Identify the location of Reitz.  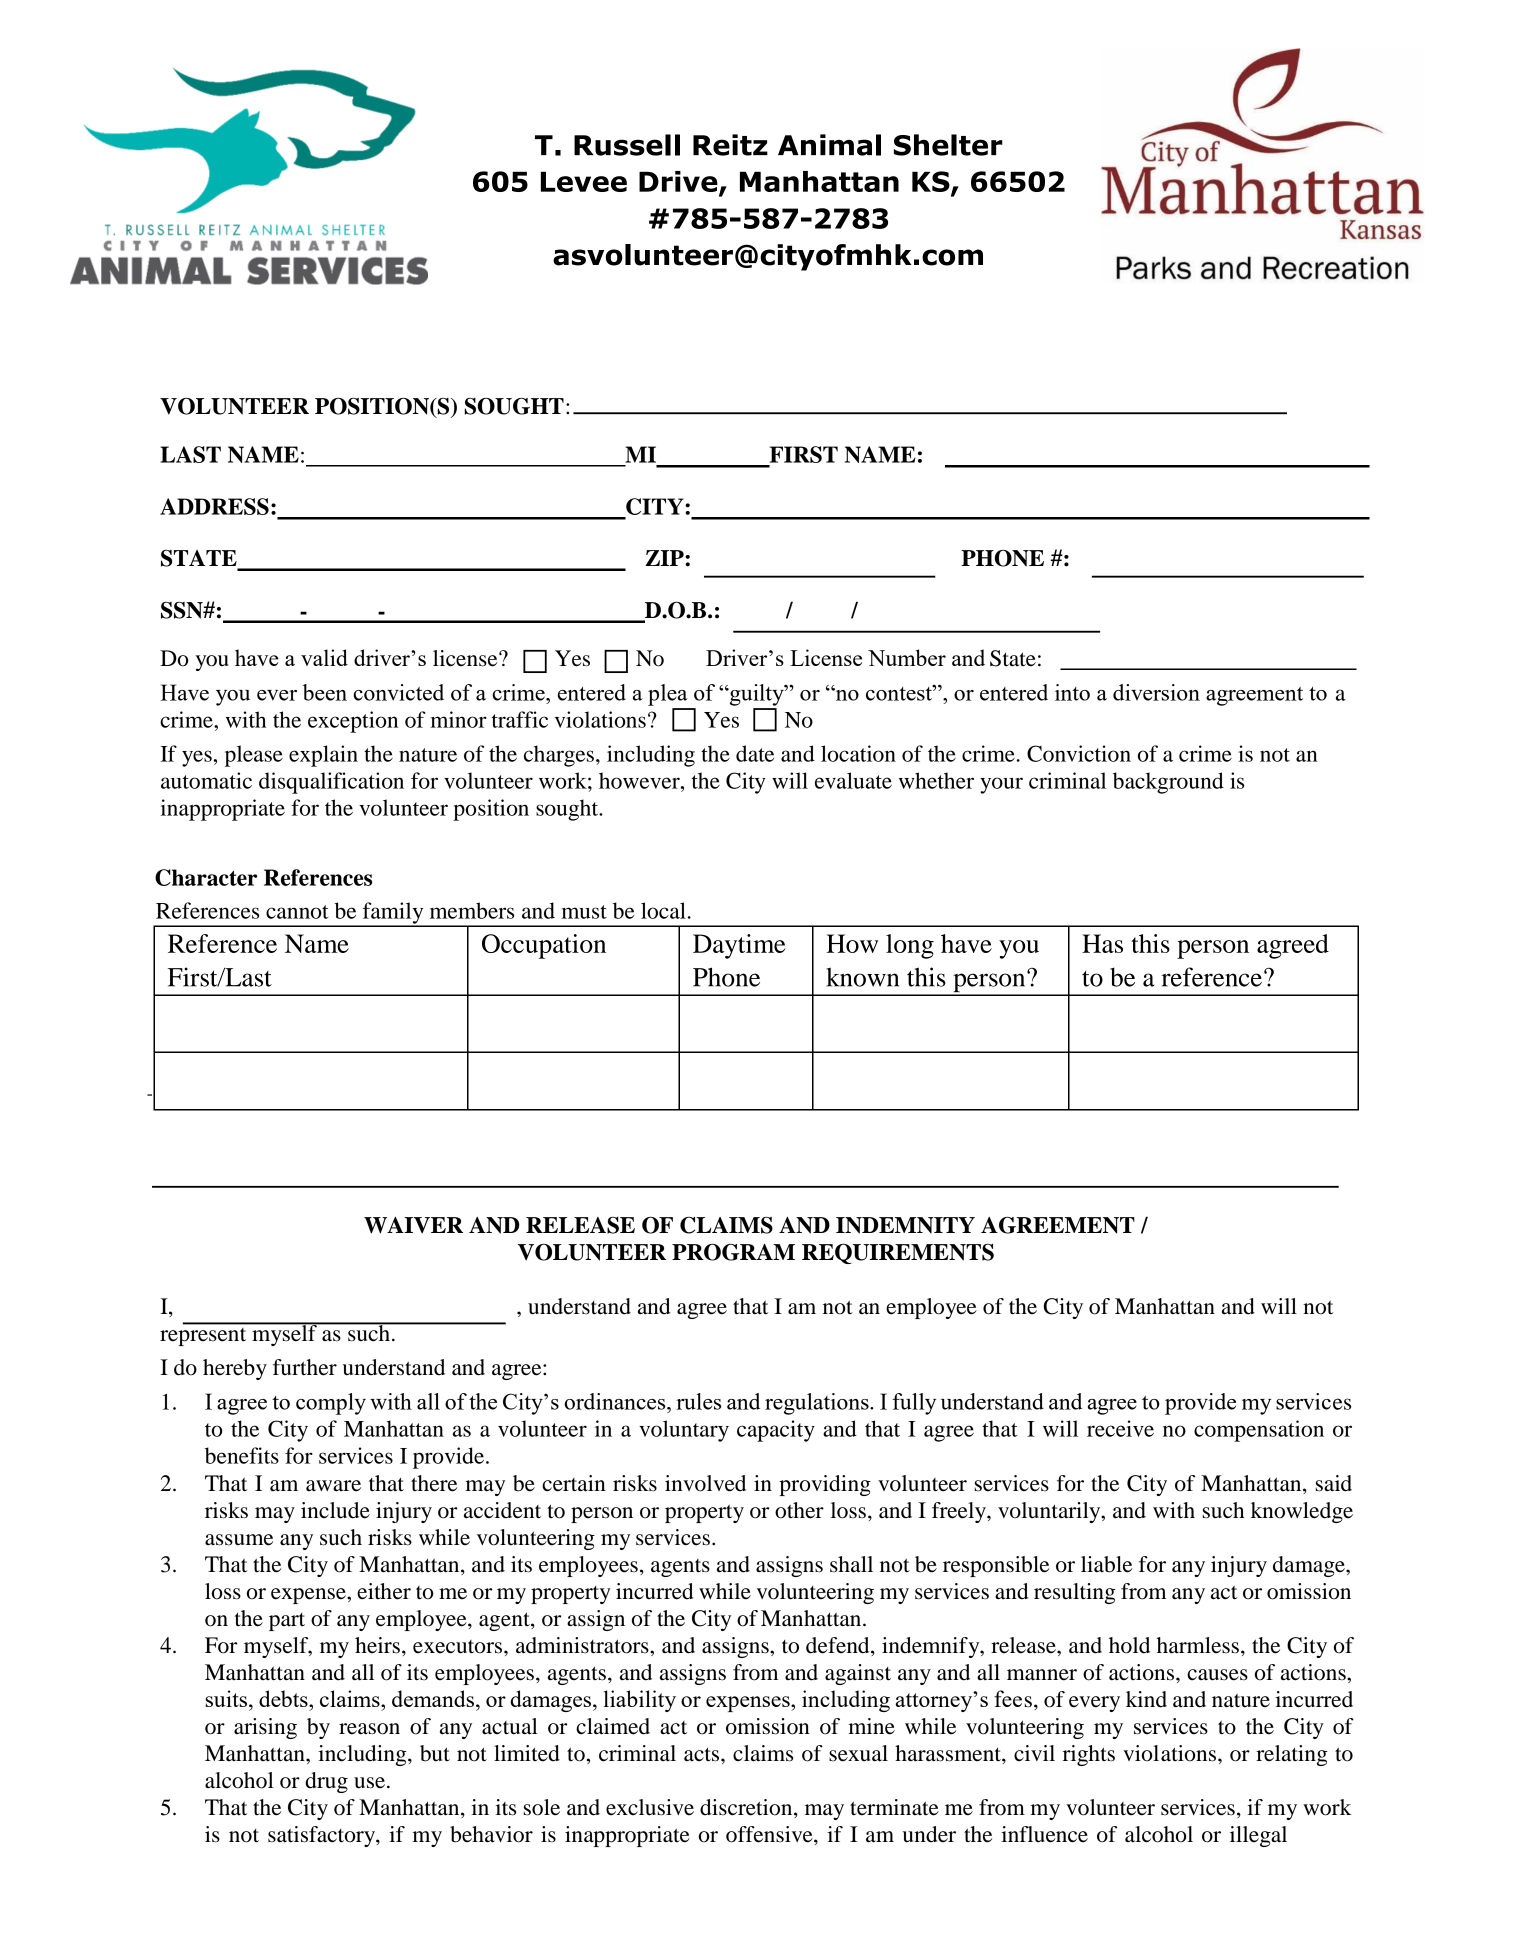
(730, 145).
